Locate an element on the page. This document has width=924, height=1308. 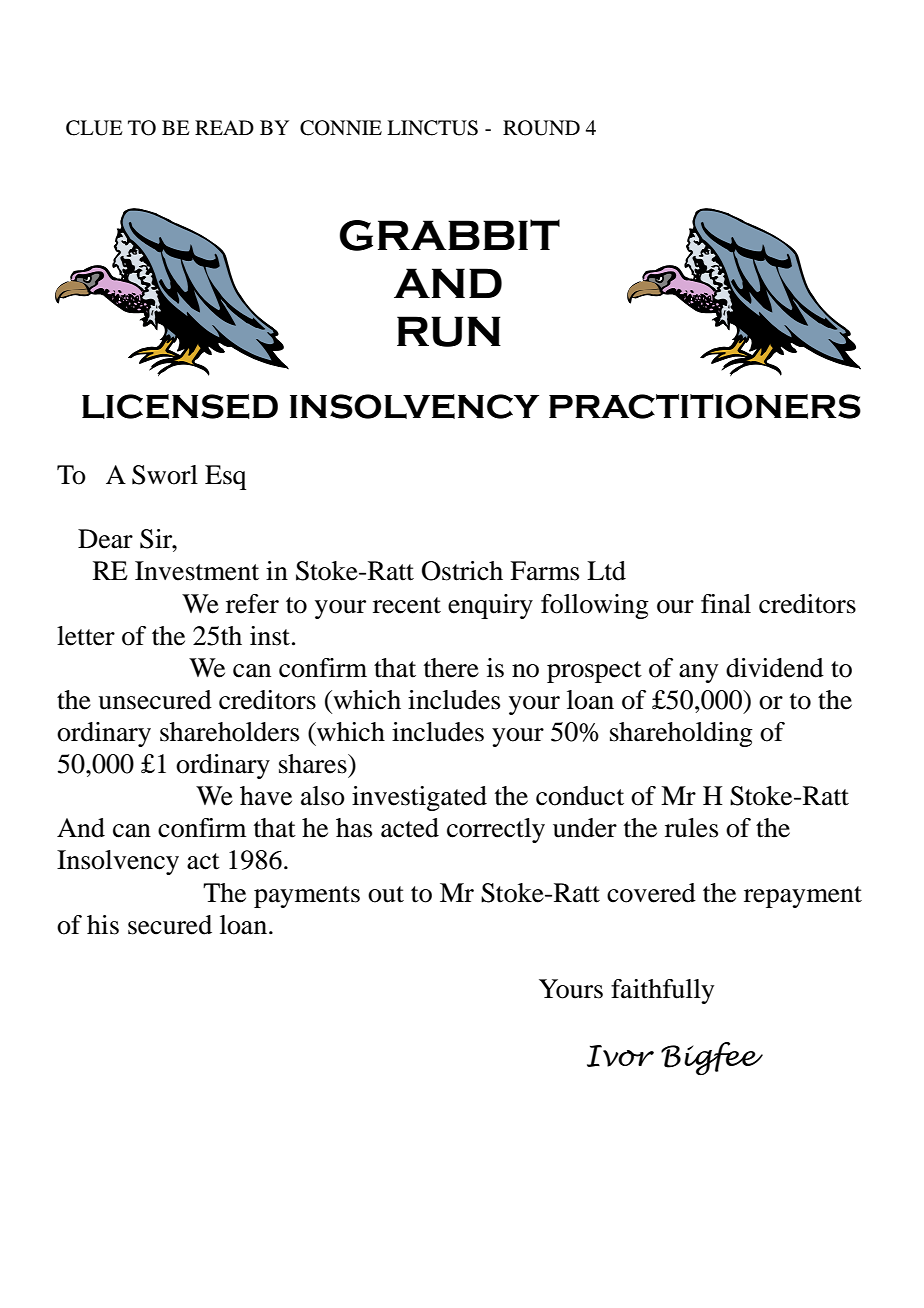
RUN is located at coordinates (449, 331).
